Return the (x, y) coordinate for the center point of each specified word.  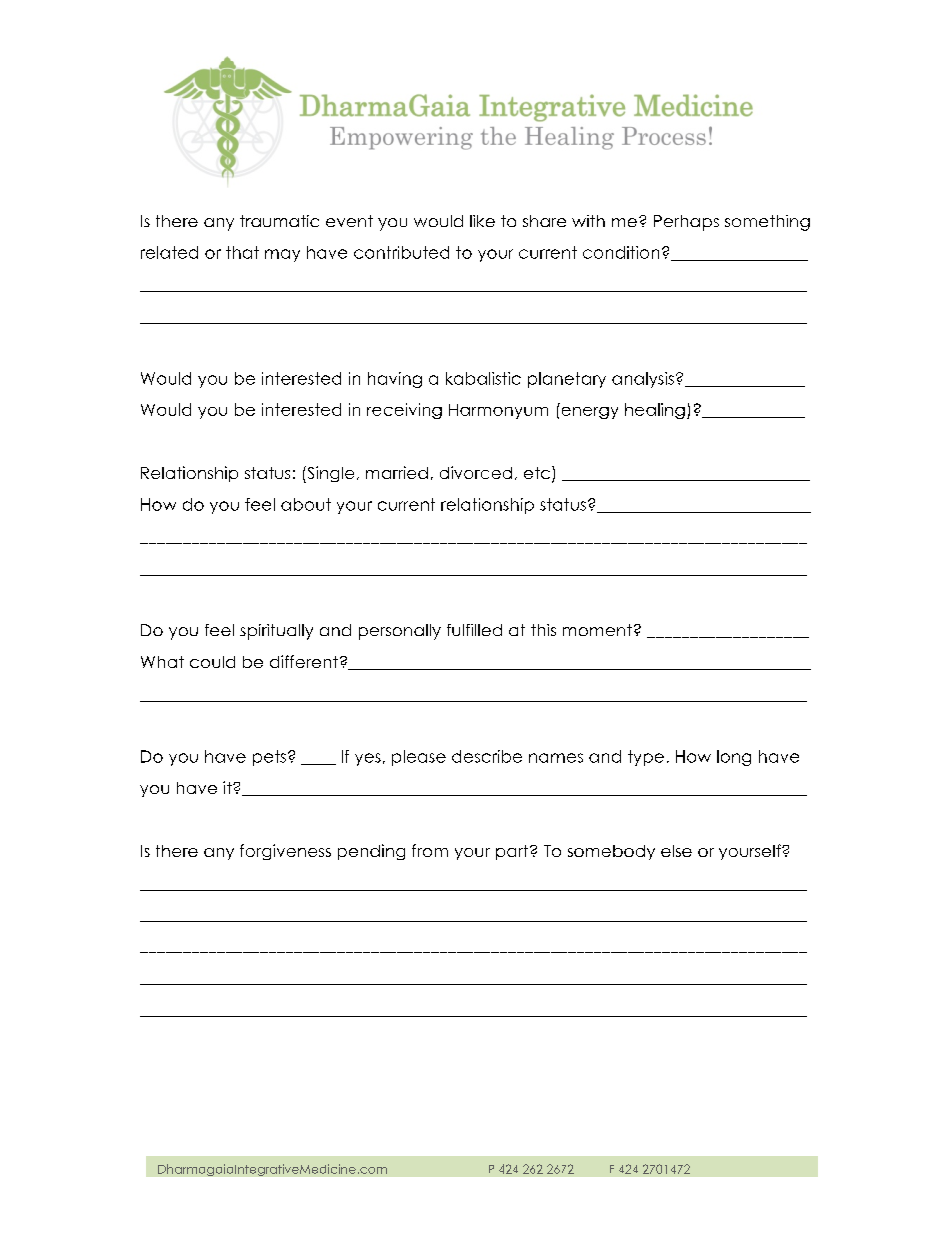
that (242, 252)
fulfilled (474, 630)
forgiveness (285, 852)
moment (597, 630)
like (482, 221)
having (395, 380)
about (306, 504)
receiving (404, 411)
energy (590, 413)
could (212, 662)
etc (537, 473)
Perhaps (686, 223)
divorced (476, 472)
